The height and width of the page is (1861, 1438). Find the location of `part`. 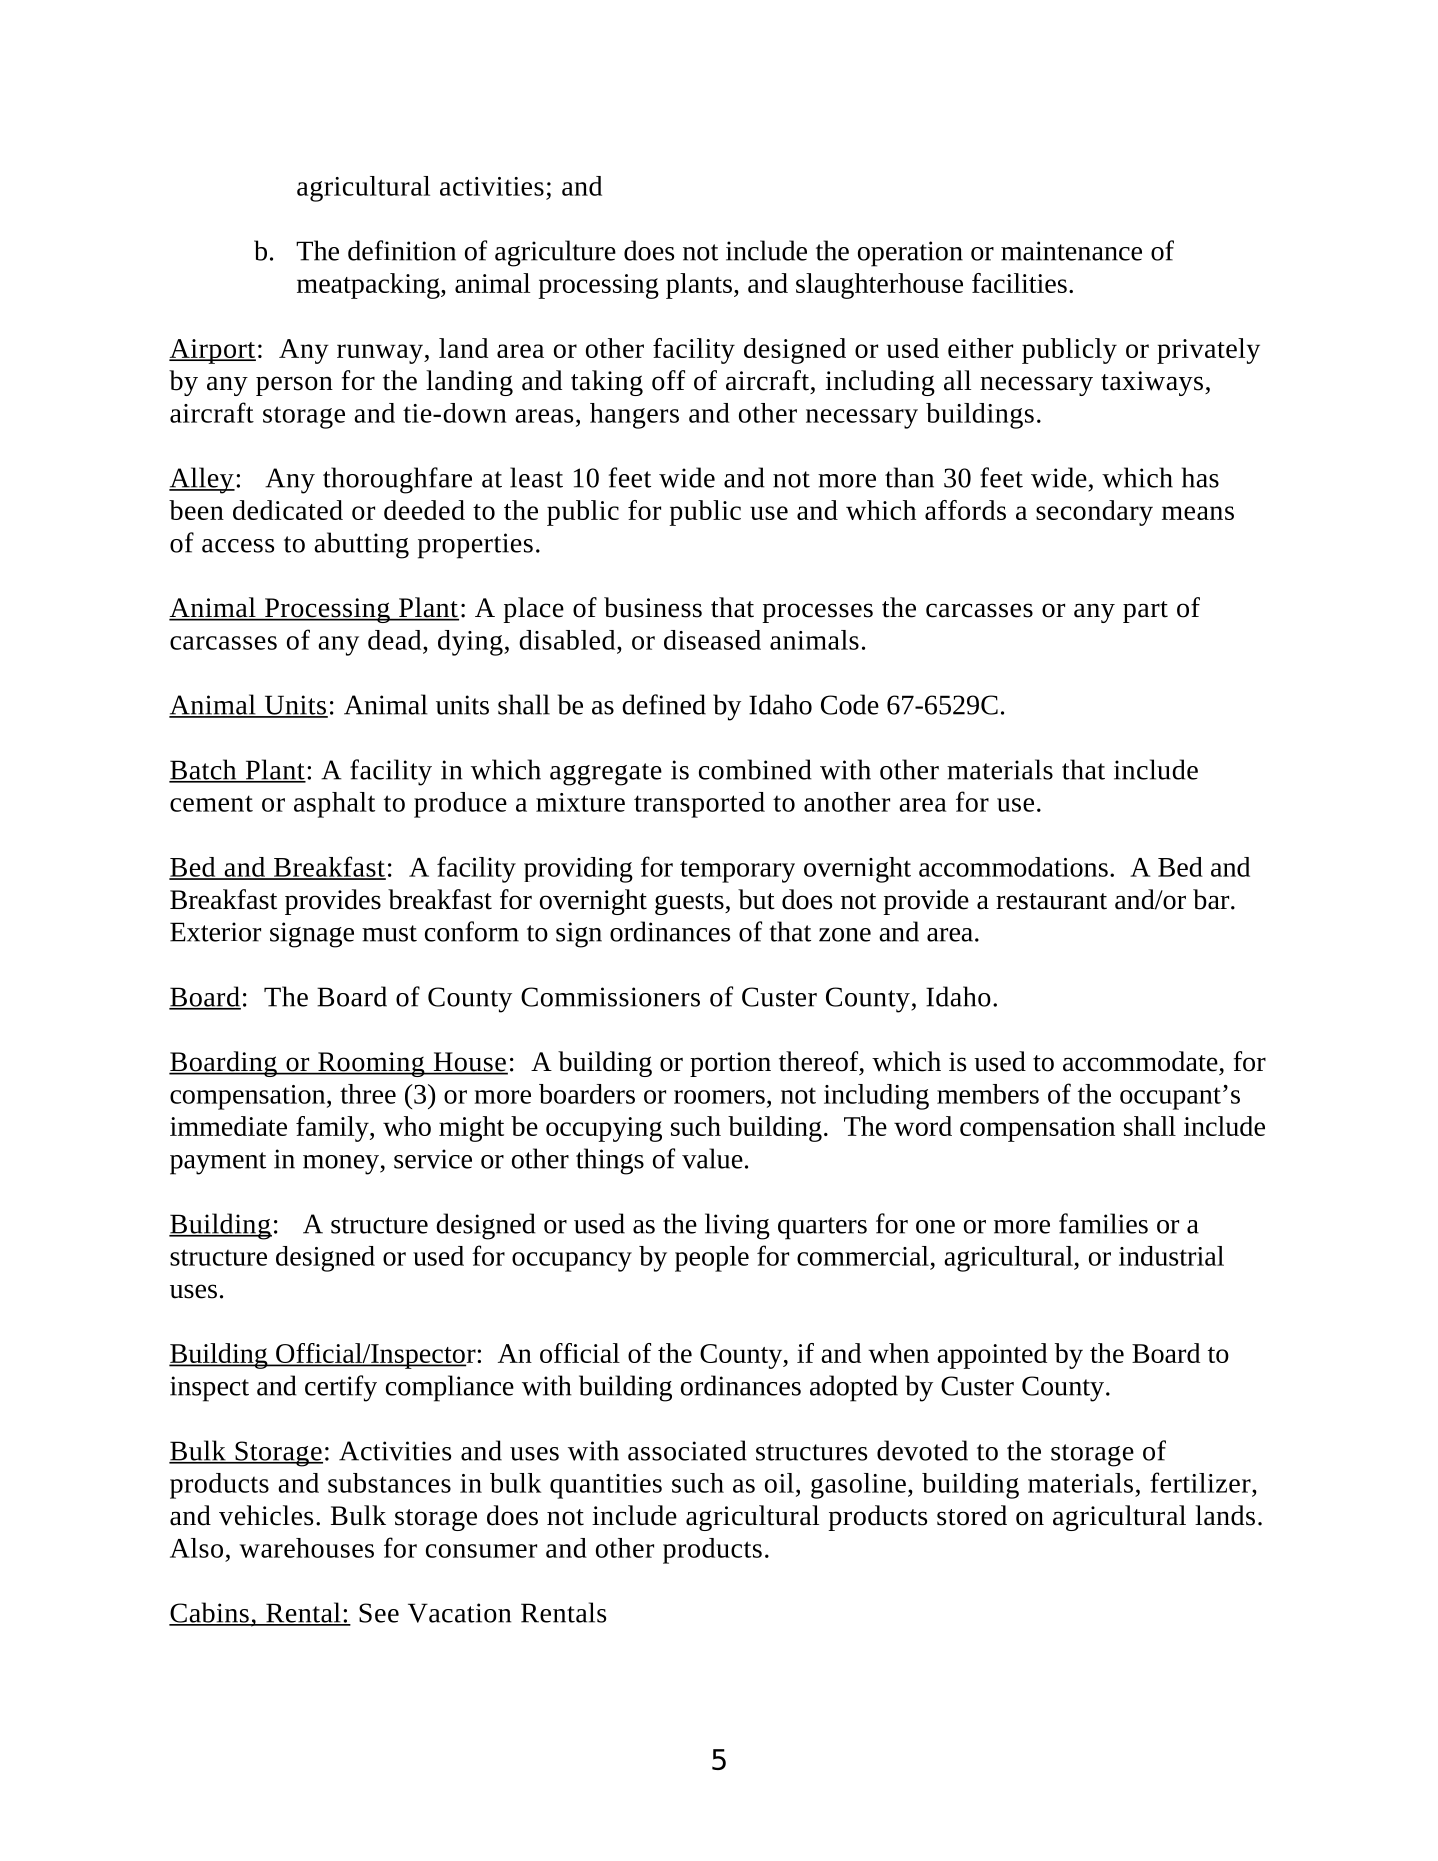

part is located at coordinates (1145, 612).
